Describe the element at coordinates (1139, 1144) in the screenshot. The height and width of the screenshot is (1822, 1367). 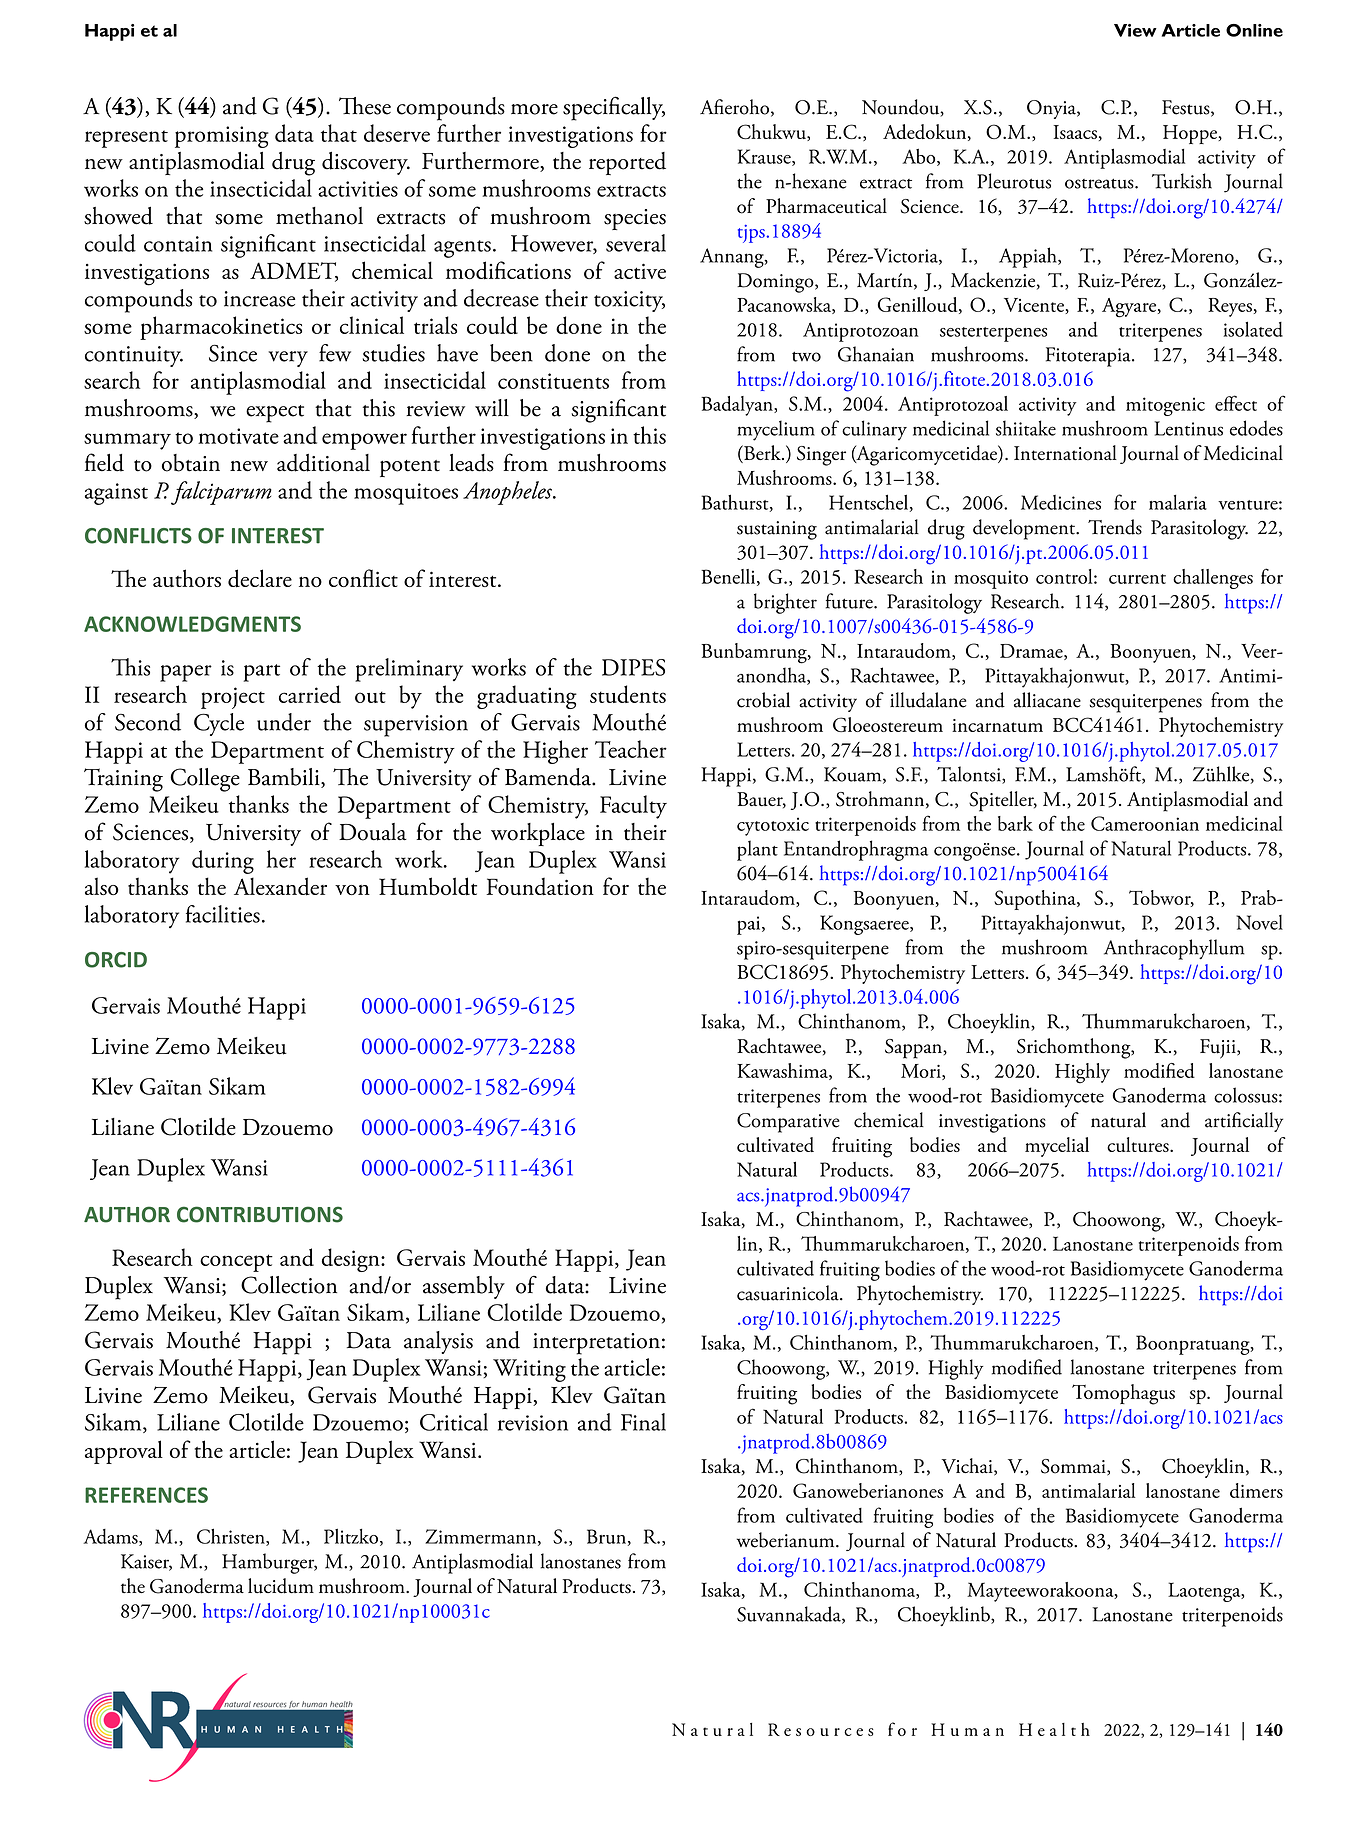
I see `cultures` at that location.
